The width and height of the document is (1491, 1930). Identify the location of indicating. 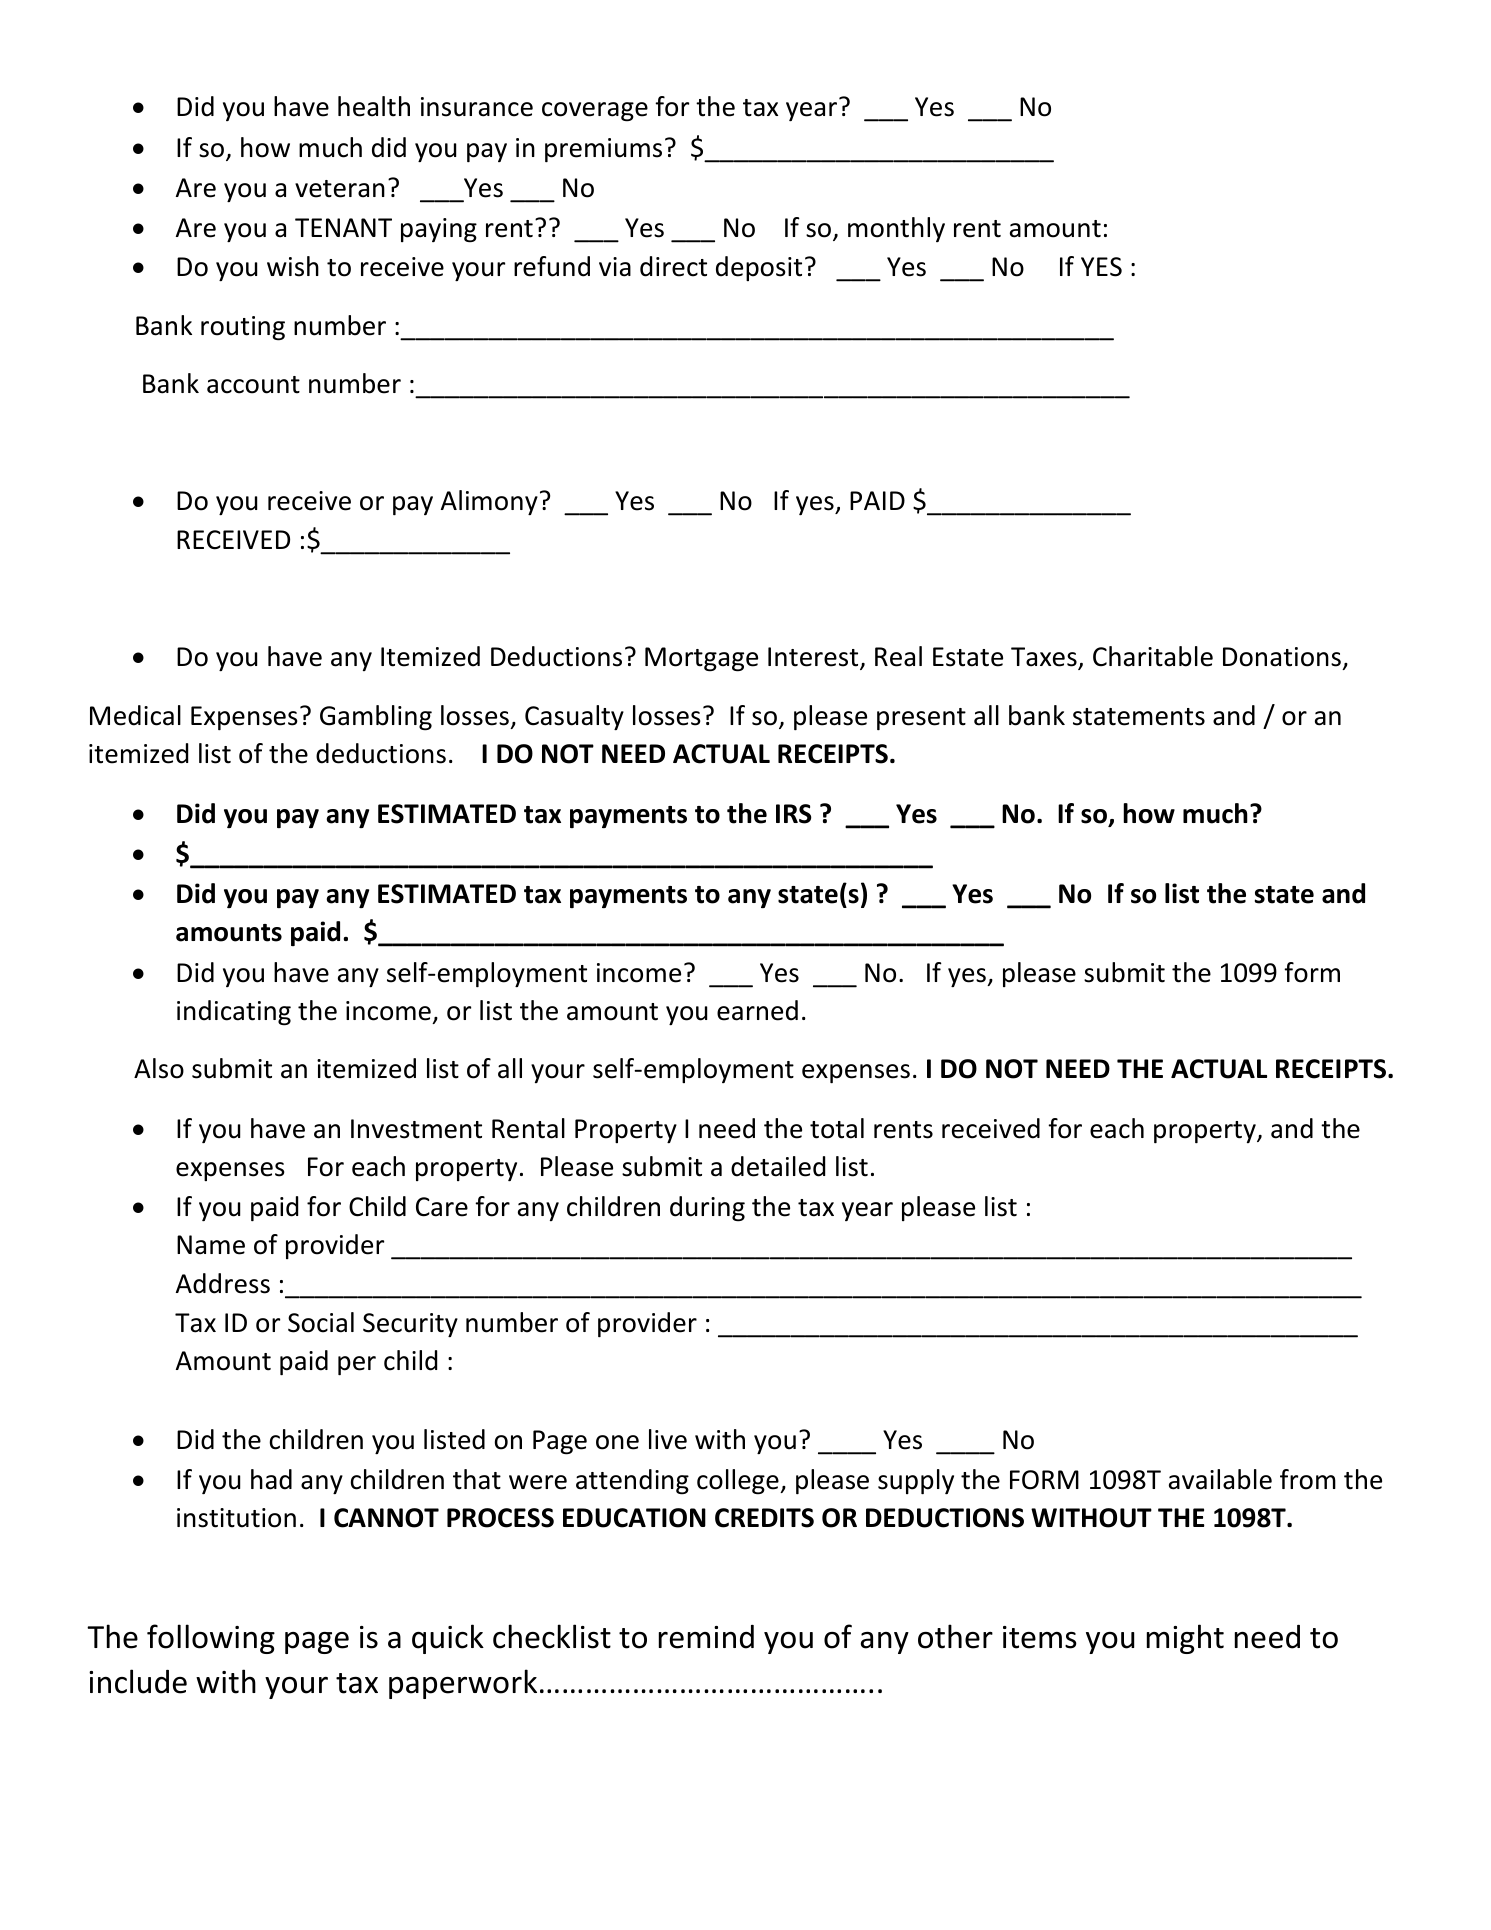
(234, 1013).
